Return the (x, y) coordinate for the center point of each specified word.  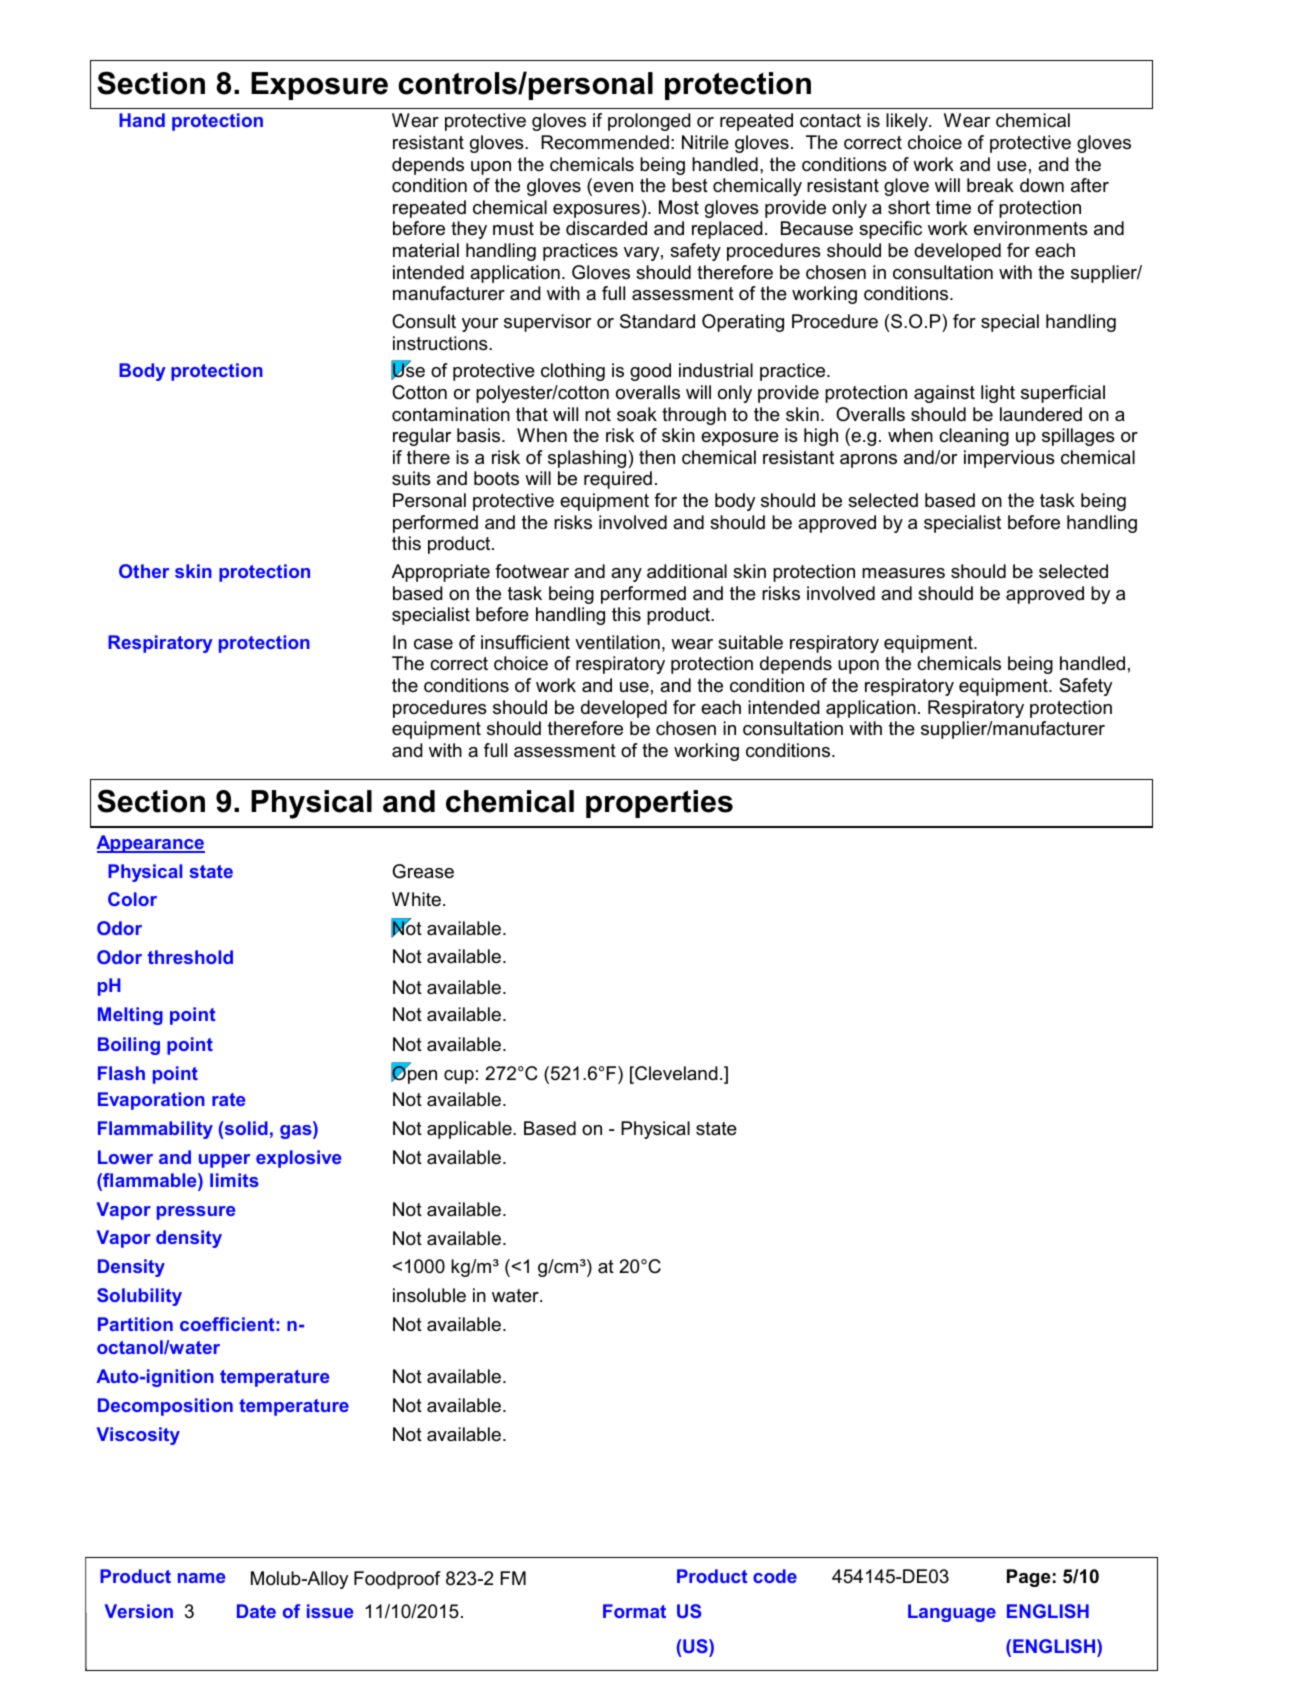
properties (659, 804)
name (201, 1578)
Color (132, 899)
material (426, 250)
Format (634, 1611)
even (612, 188)
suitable (750, 642)
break (990, 185)
